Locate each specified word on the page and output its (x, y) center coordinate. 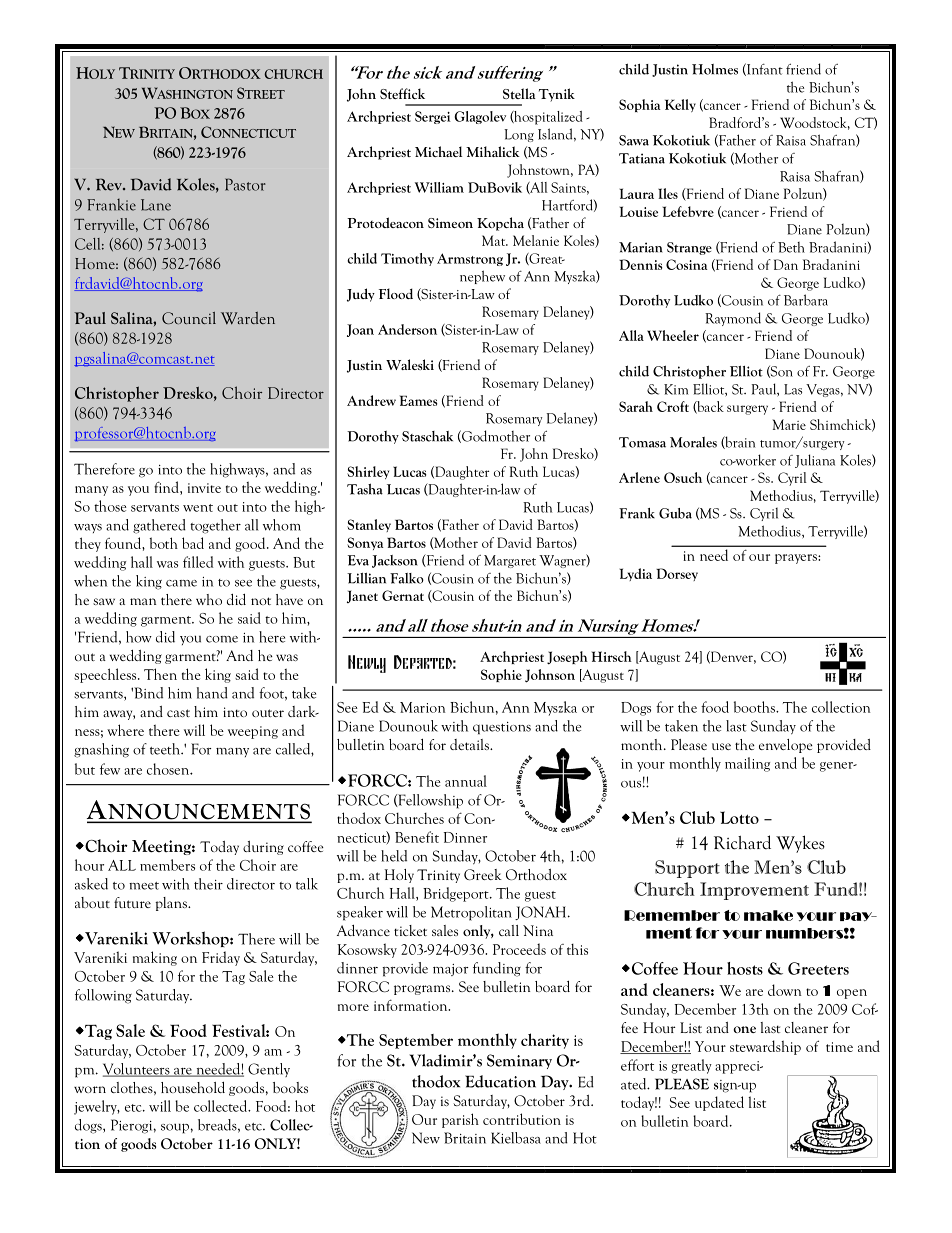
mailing (747, 764)
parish (460, 1120)
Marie (789, 424)
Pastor (245, 184)
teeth (166, 749)
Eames (418, 400)
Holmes (715, 69)
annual (466, 781)
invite (204, 488)
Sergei (433, 117)
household (193, 1087)
